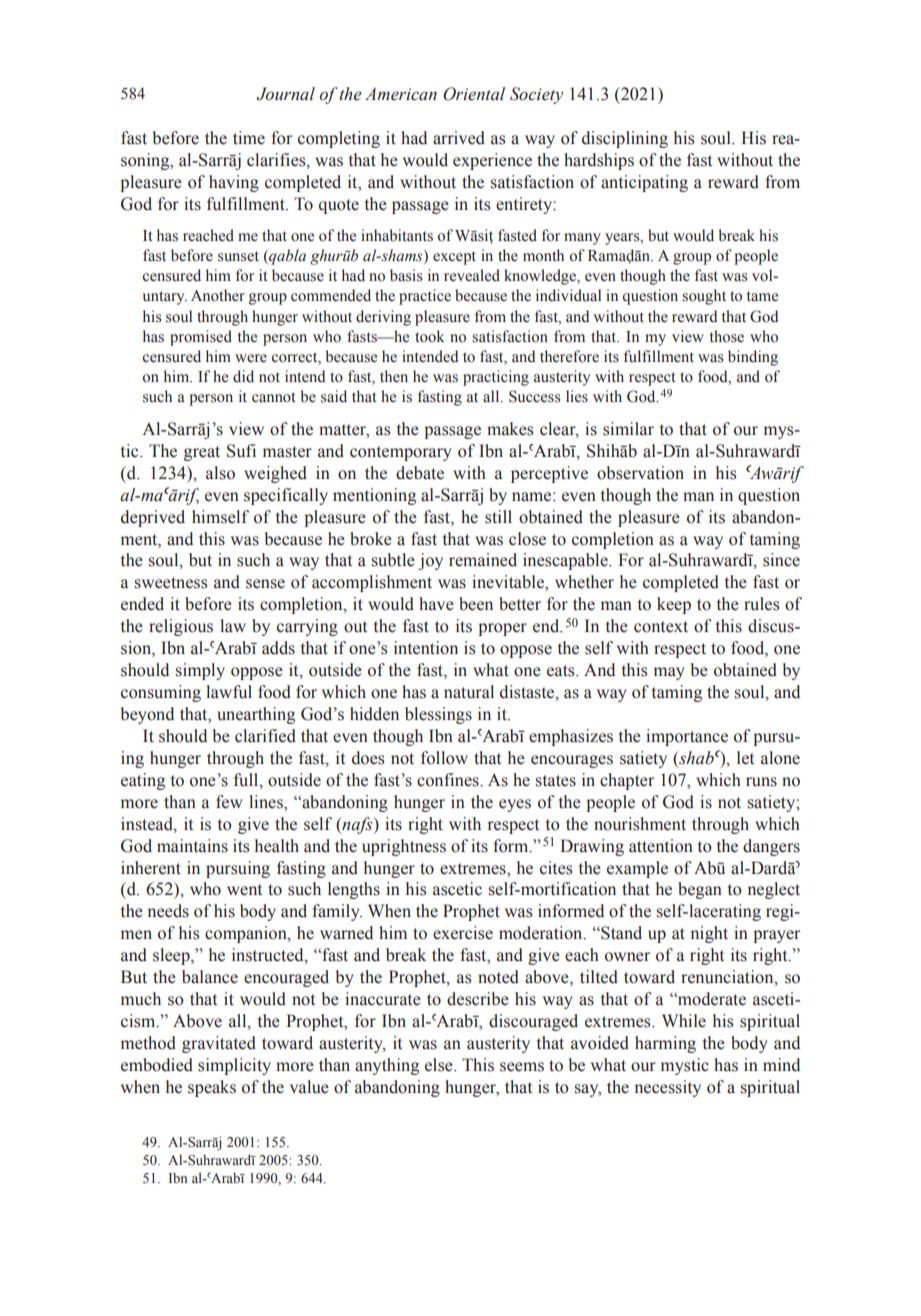 The width and height of the image is (921, 1316). What do you see at coordinates (674, 605) in the image?
I see `keep` at bounding box center [674, 605].
